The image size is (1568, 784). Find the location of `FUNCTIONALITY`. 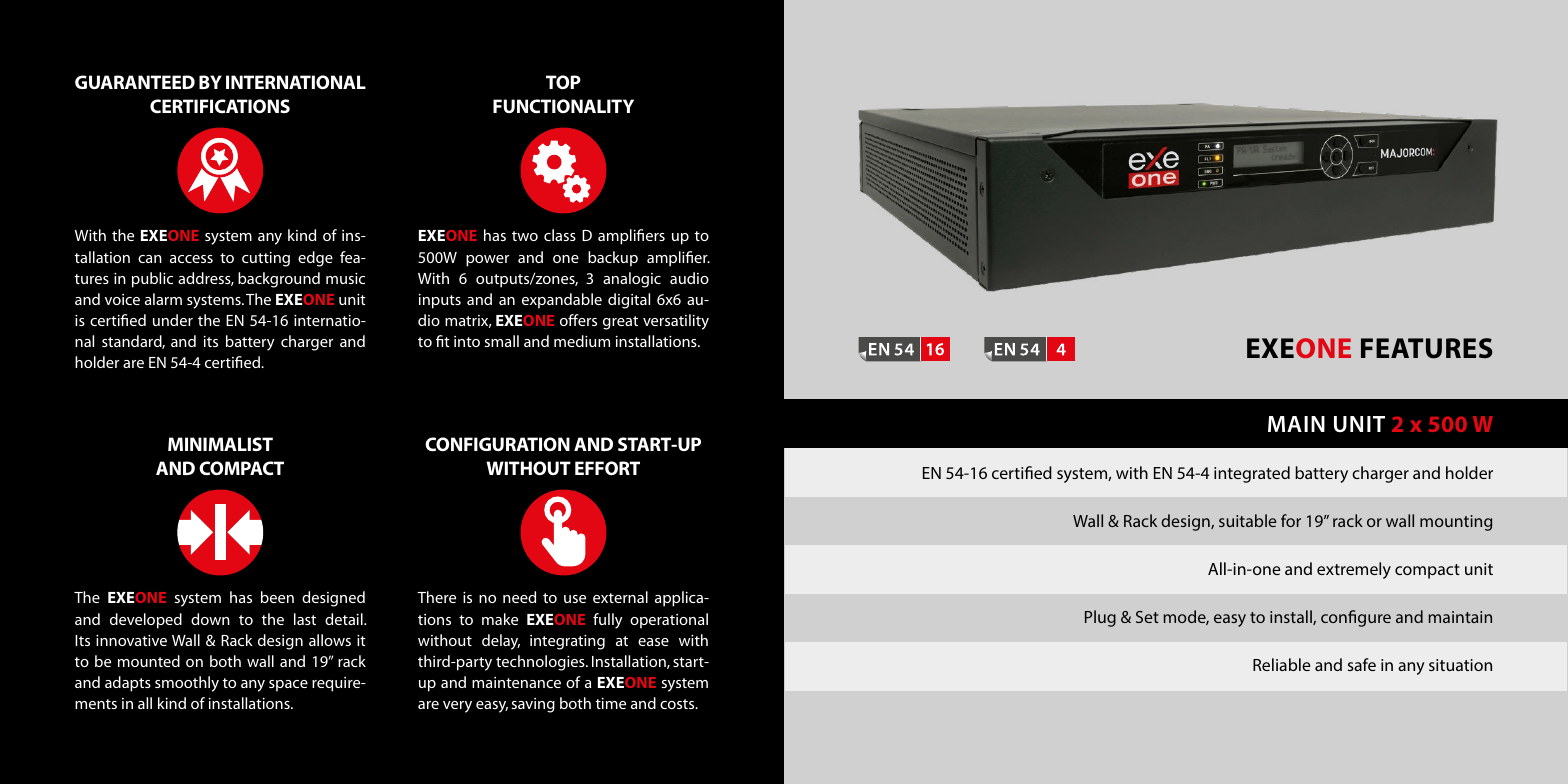

FUNCTIONALITY is located at coordinates (563, 106).
